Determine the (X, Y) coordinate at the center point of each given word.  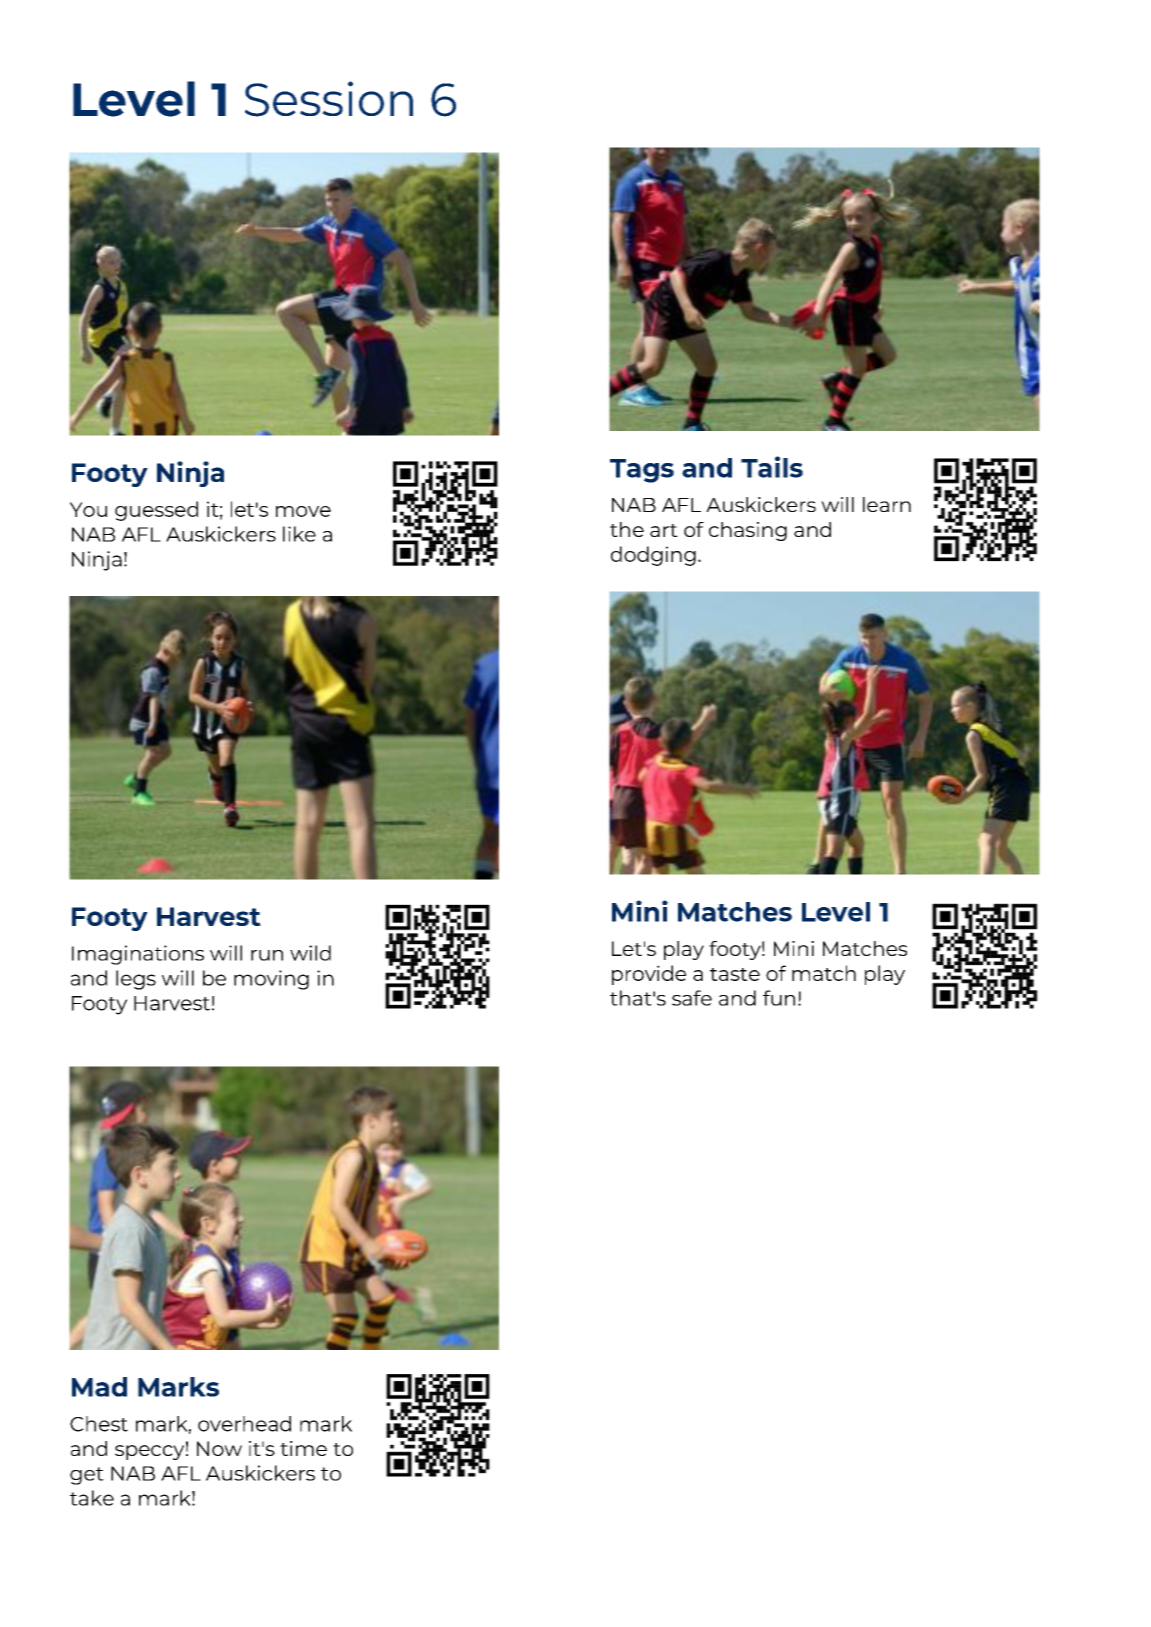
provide (649, 975)
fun (779, 998)
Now (219, 1448)
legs (136, 980)
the (627, 529)
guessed (156, 511)
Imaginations (138, 955)
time (303, 1448)
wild (310, 953)
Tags (642, 471)
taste (735, 974)
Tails (772, 467)
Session (329, 99)
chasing (748, 531)
